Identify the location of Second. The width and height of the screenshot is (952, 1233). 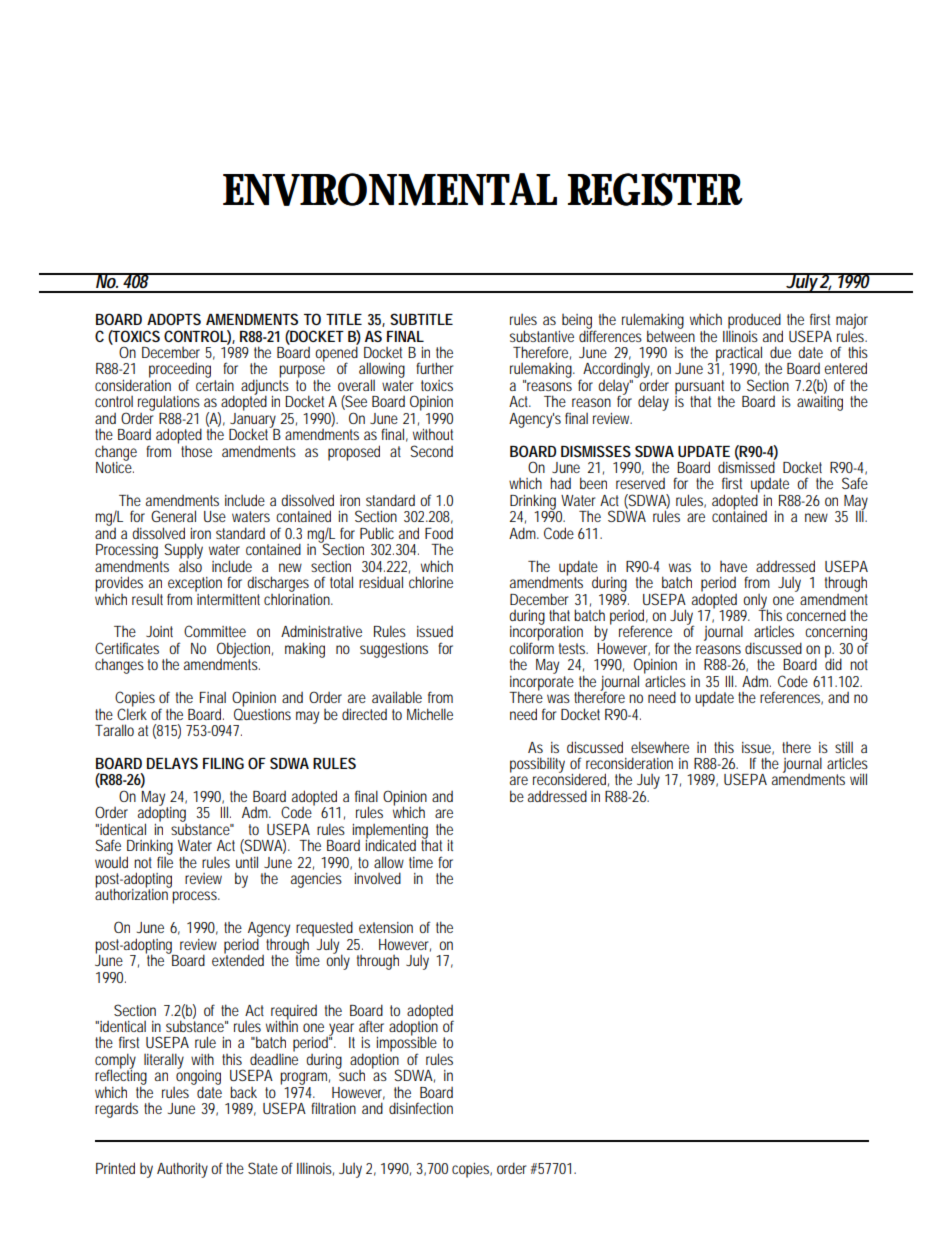
(431, 451).
